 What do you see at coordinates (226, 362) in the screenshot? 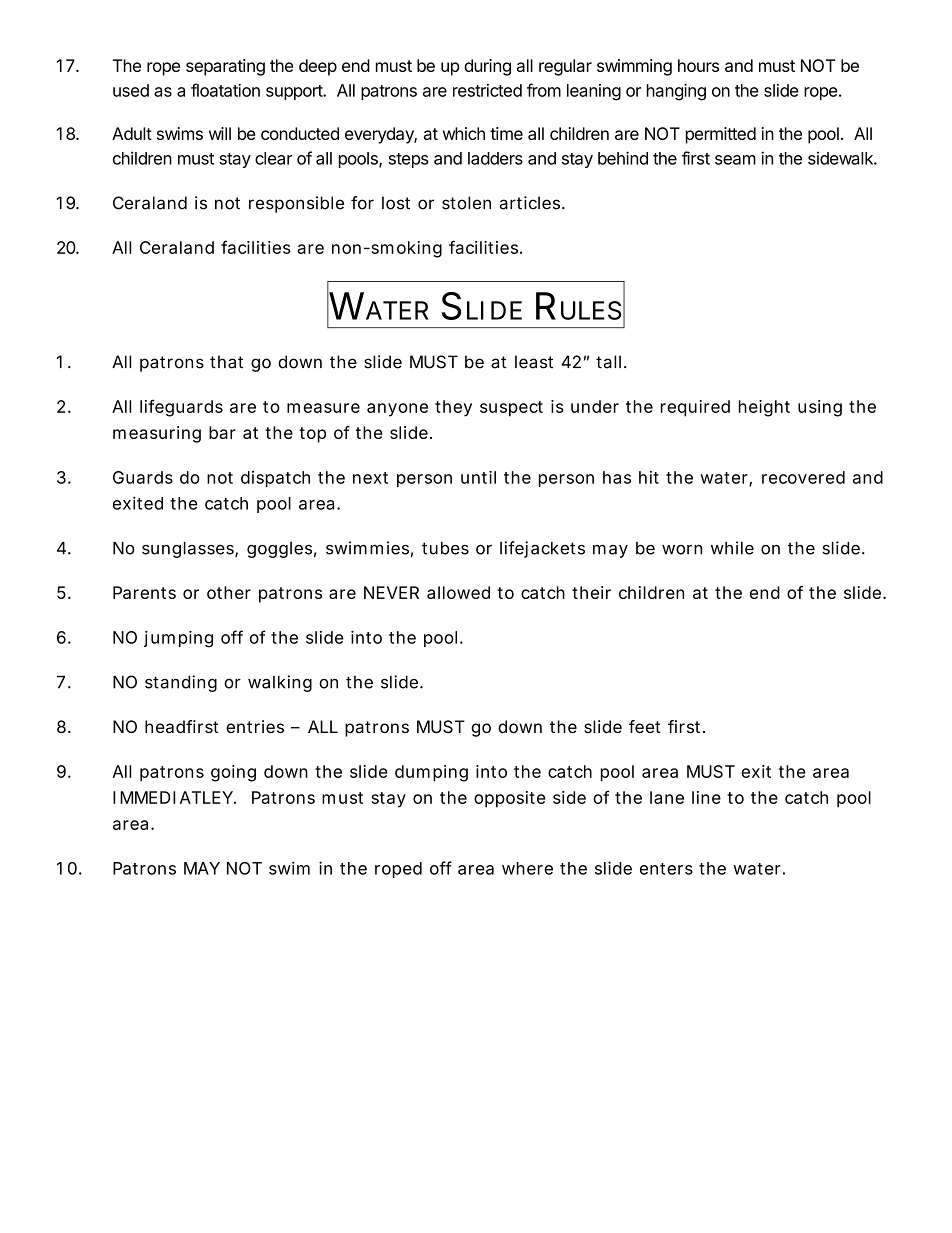
I see `that` at bounding box center [226, 362].
